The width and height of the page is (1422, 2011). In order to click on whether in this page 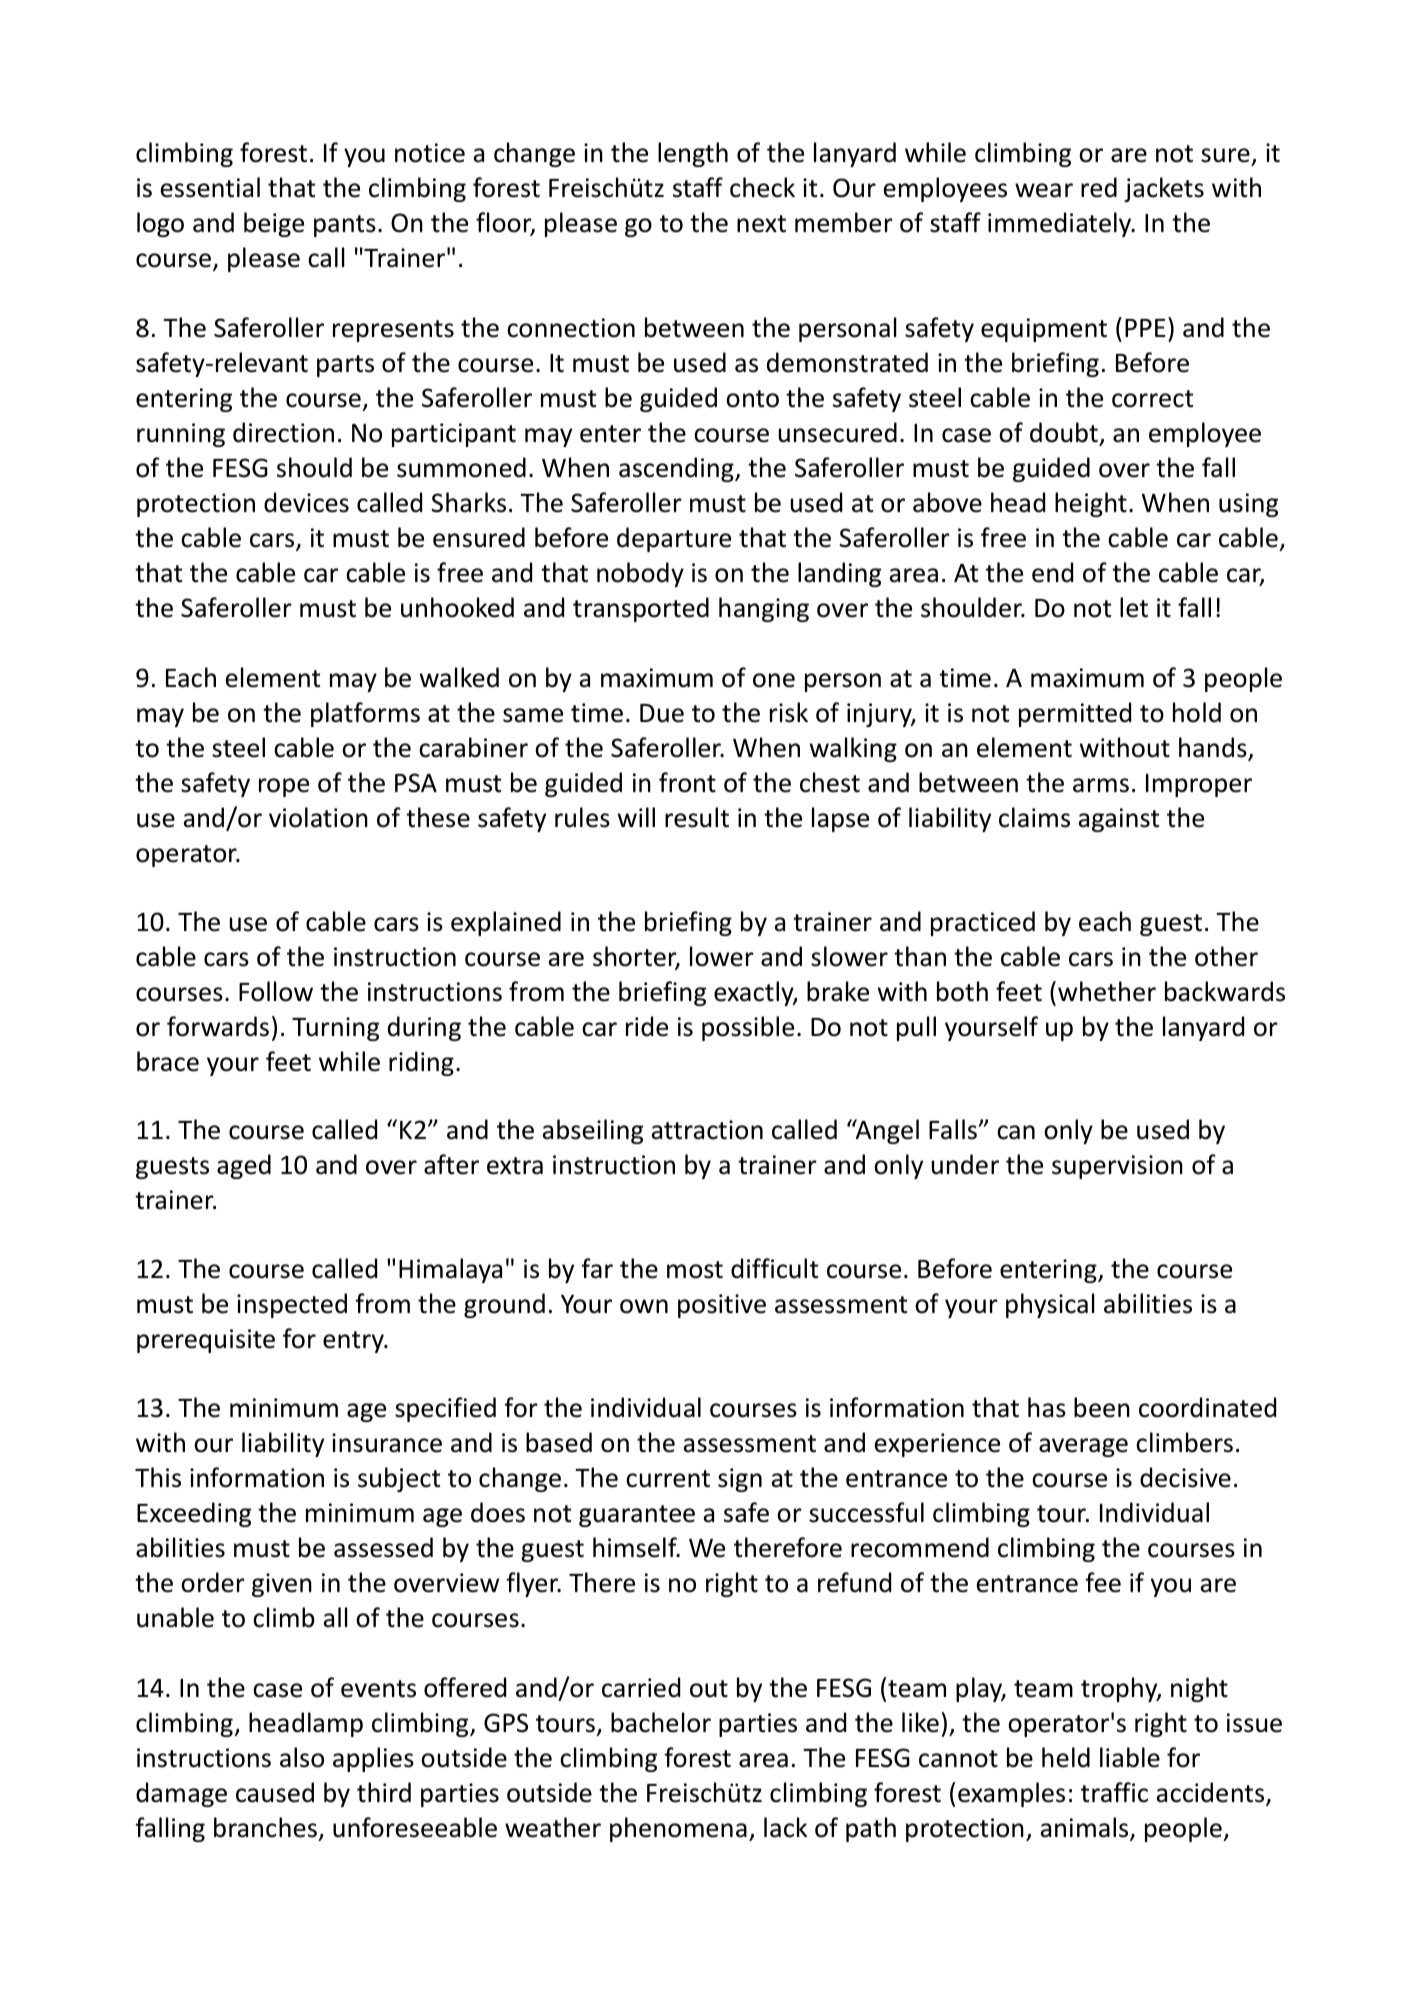, I will do `click(1107, 991)`.
